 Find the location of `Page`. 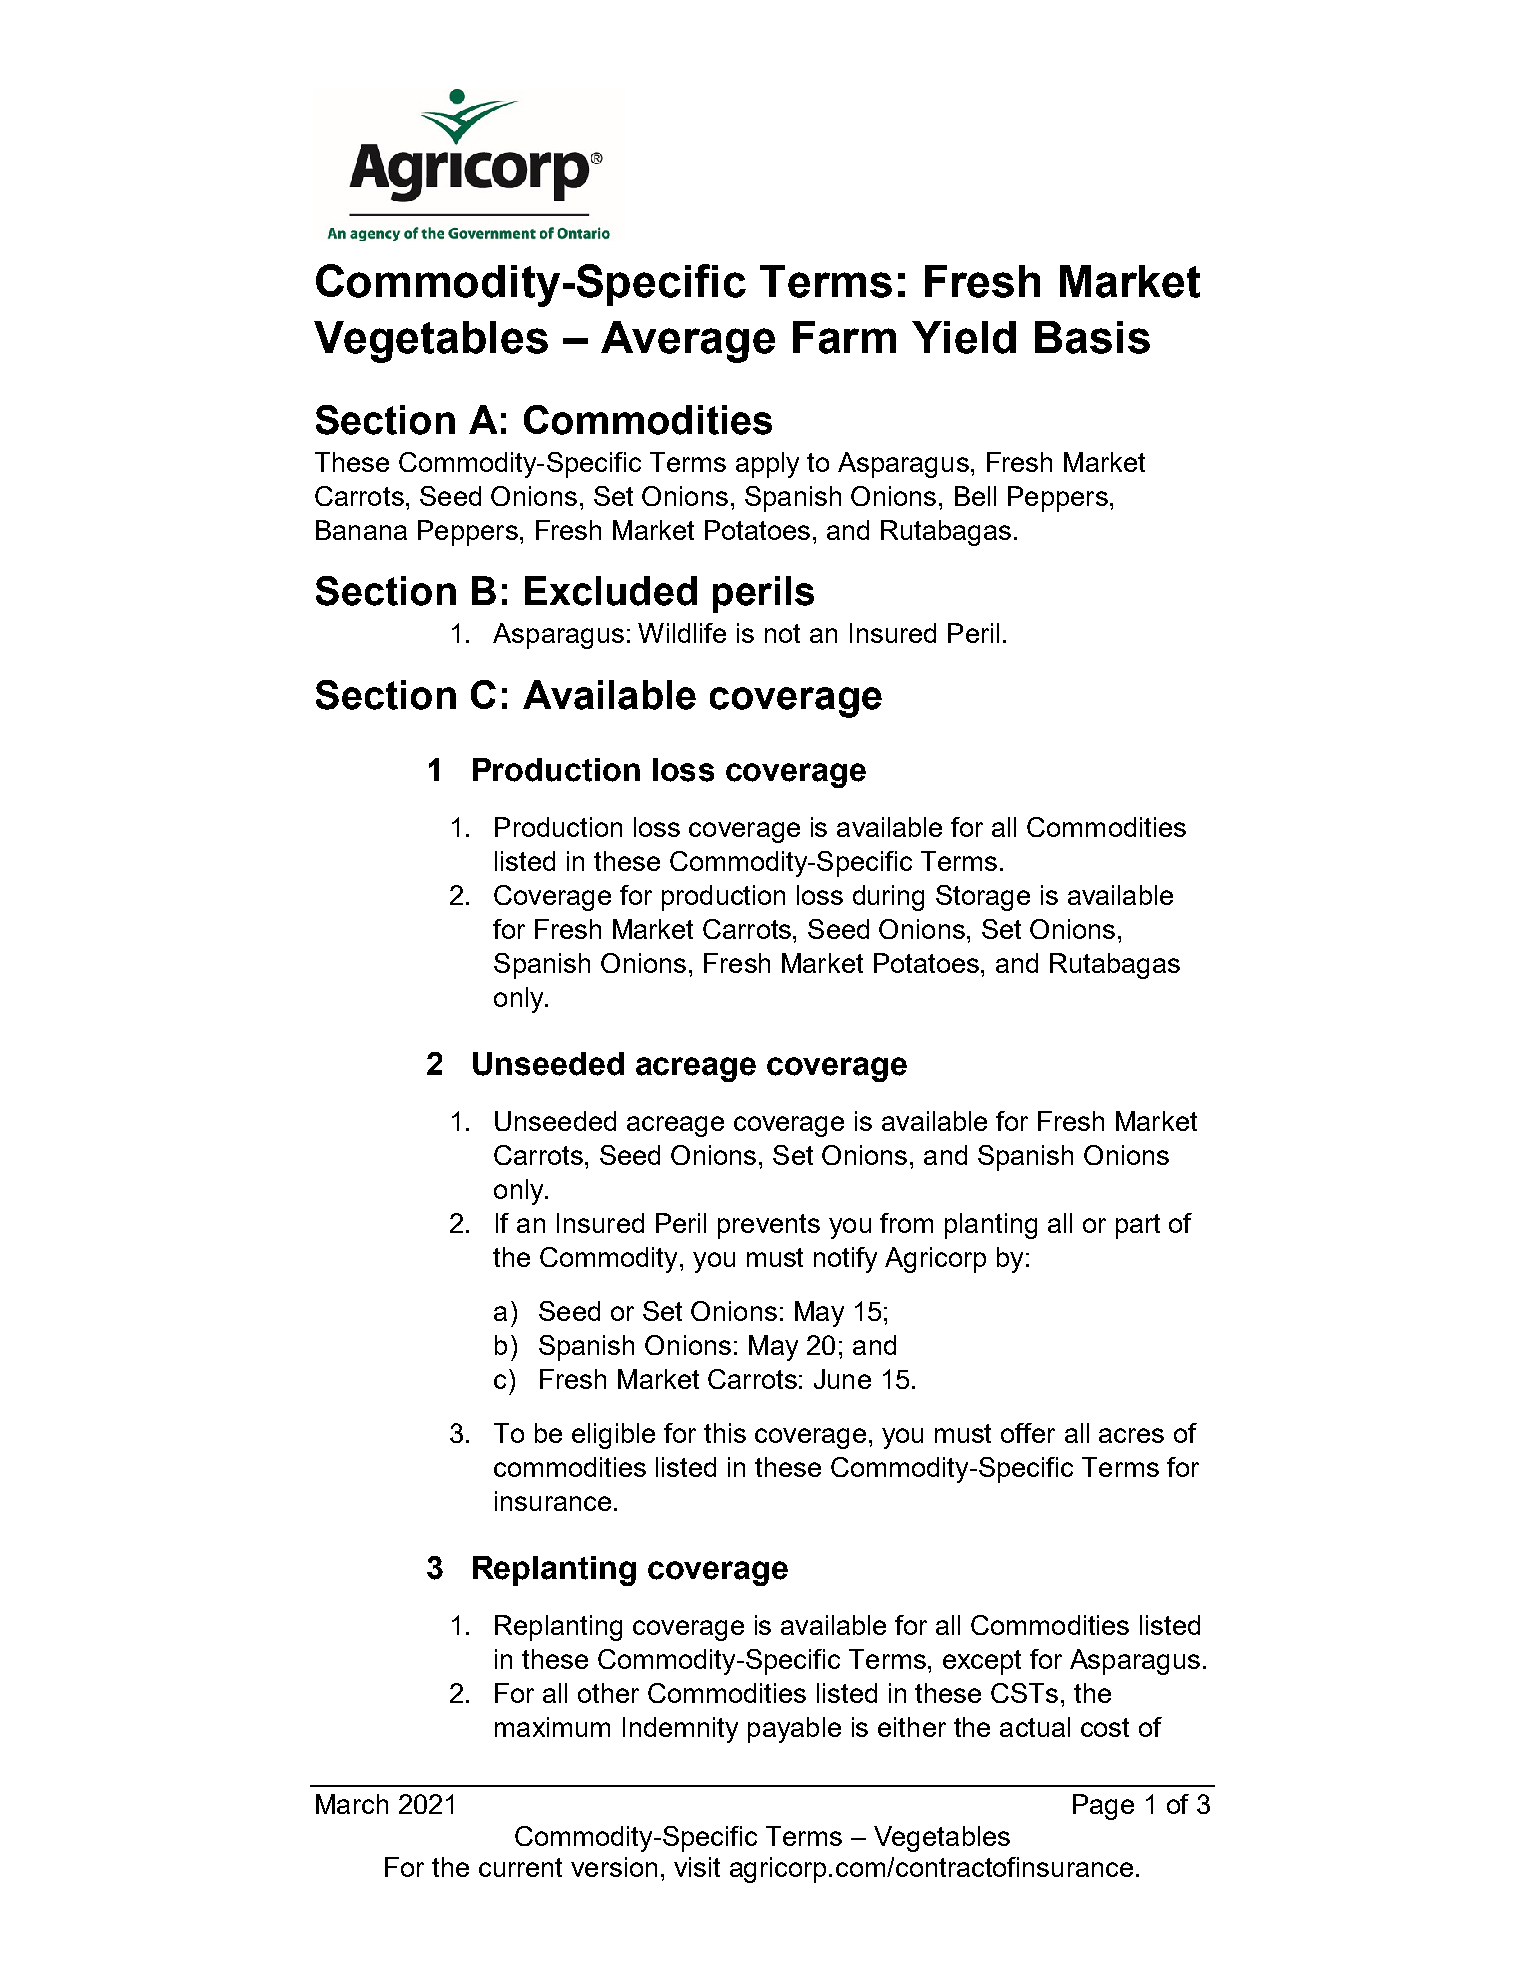

Page is located at coordinates (1103, 1807).
